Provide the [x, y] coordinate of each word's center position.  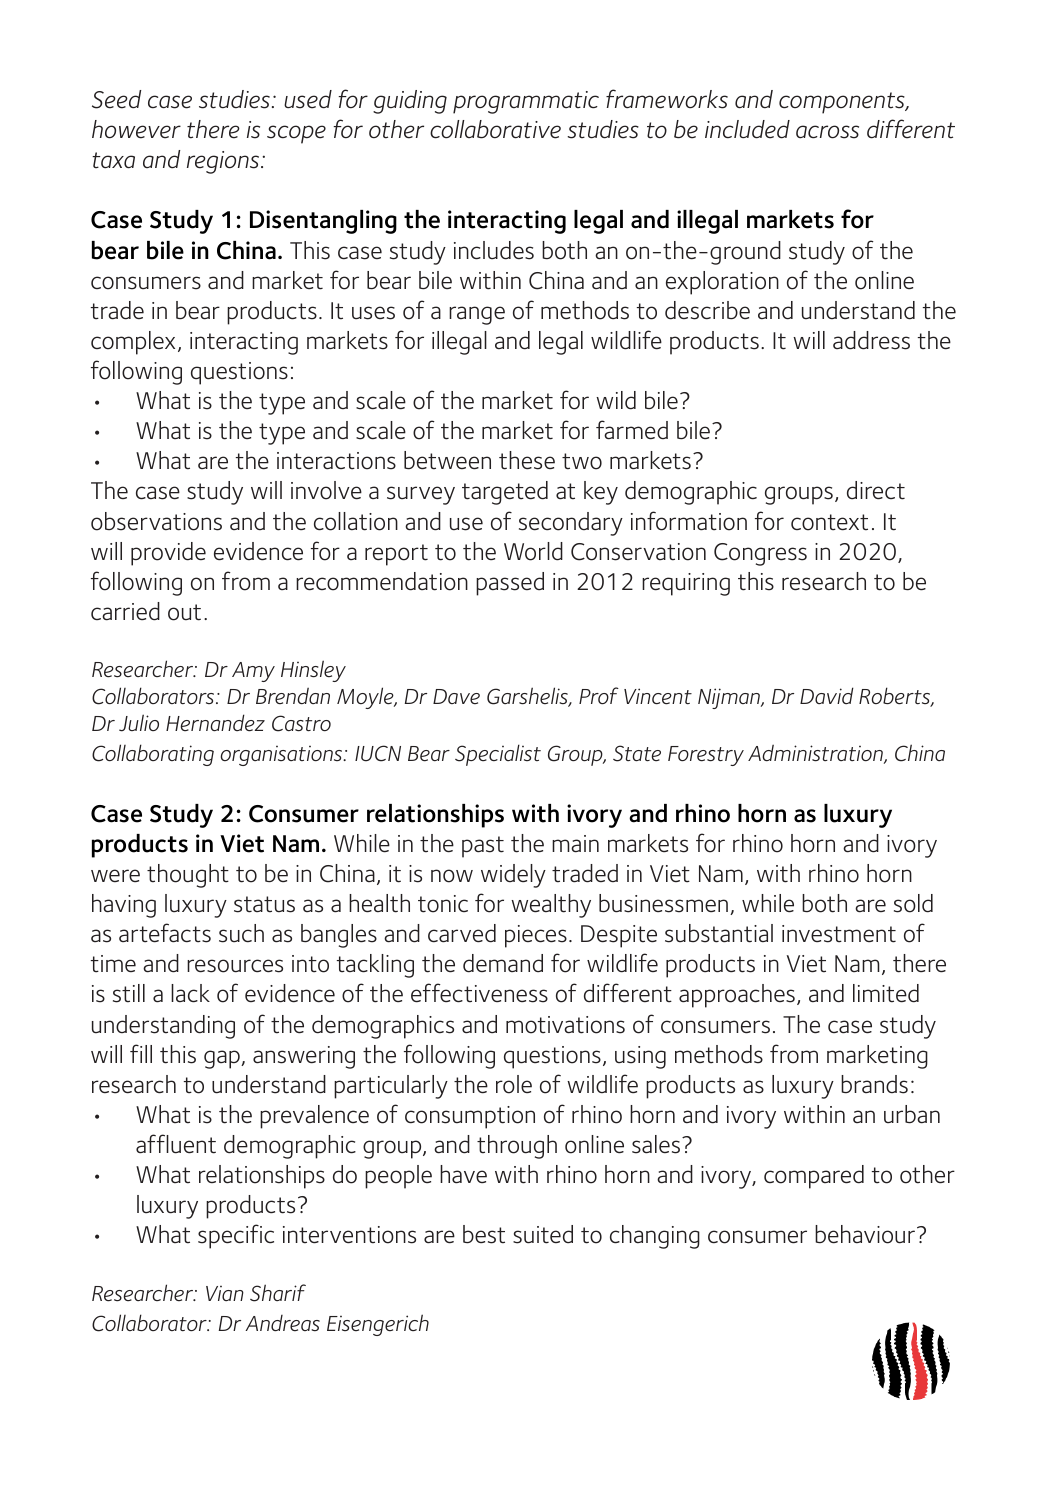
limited [886, 993]
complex [133, 343]
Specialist [498, 755]
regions [224, 162]
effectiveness [479, 993]
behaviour [866, 1234]
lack [190, 993]
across [827, 132]
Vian [225, 1293]
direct [876, 490]
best [484, 1234]
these [527, 460]
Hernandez [215, 723]
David [827, 695]
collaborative [495, 129]
